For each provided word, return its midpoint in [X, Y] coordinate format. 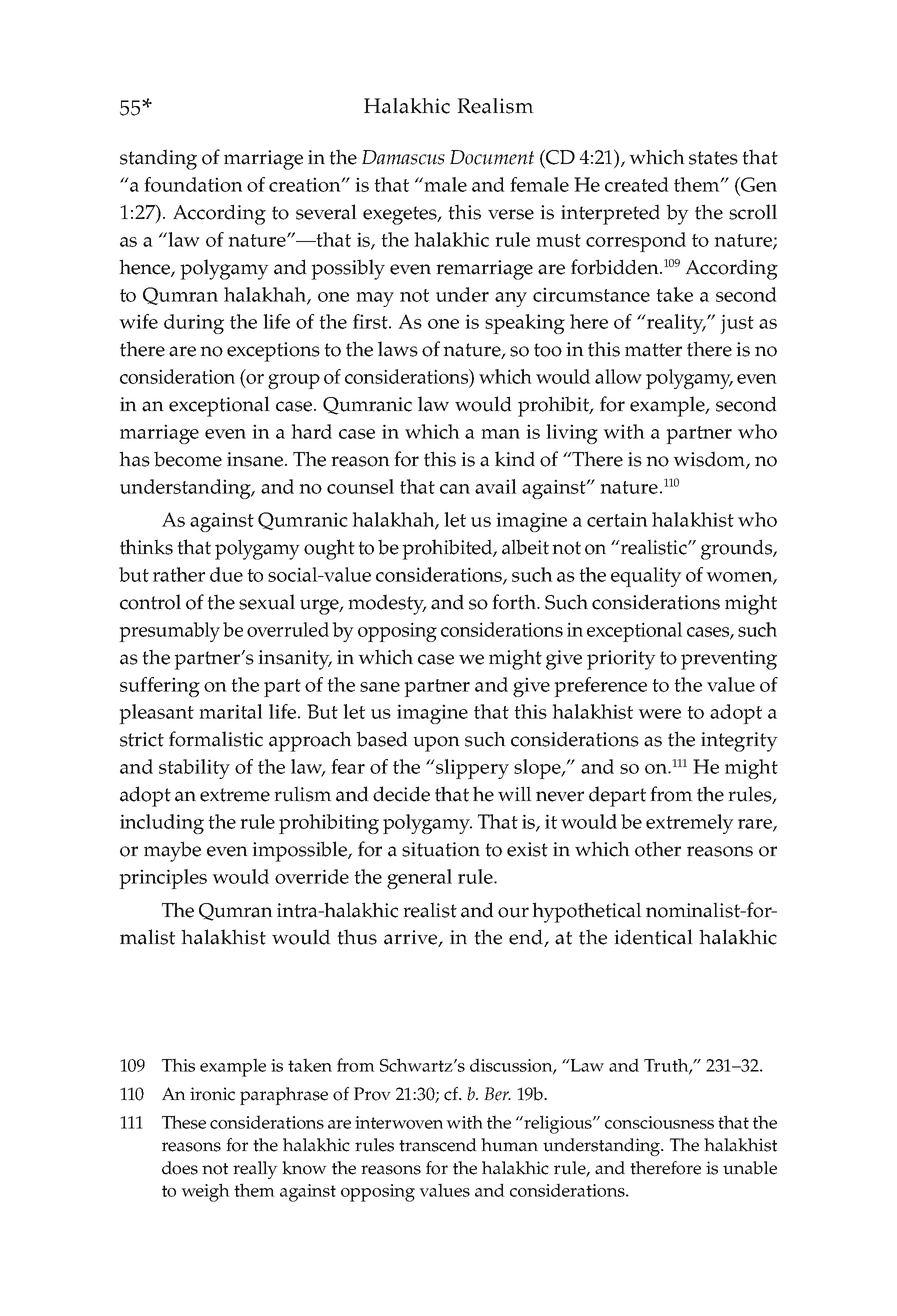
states [713, 158]
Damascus [403, 157]
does [180, 1168]
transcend [438, 1145]
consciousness [659, 1122]
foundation [193, 184]
